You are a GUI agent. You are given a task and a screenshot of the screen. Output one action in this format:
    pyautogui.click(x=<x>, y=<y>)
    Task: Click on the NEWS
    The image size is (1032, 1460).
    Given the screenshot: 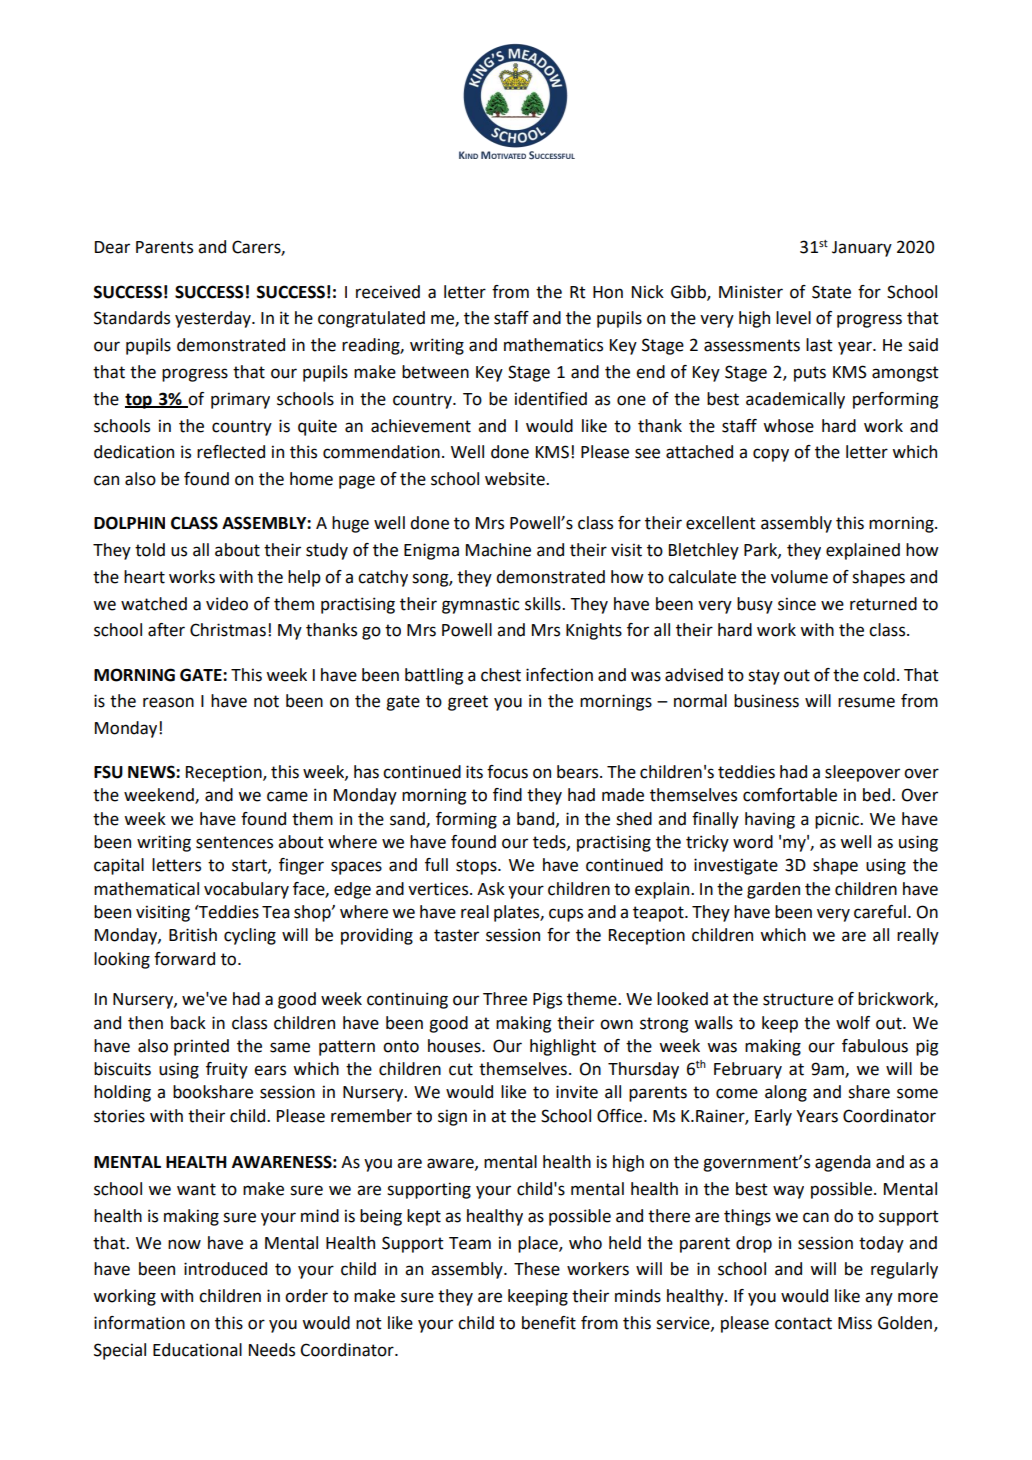 What is the action you would take?
    pyautogui.click(x=152, y=772)
